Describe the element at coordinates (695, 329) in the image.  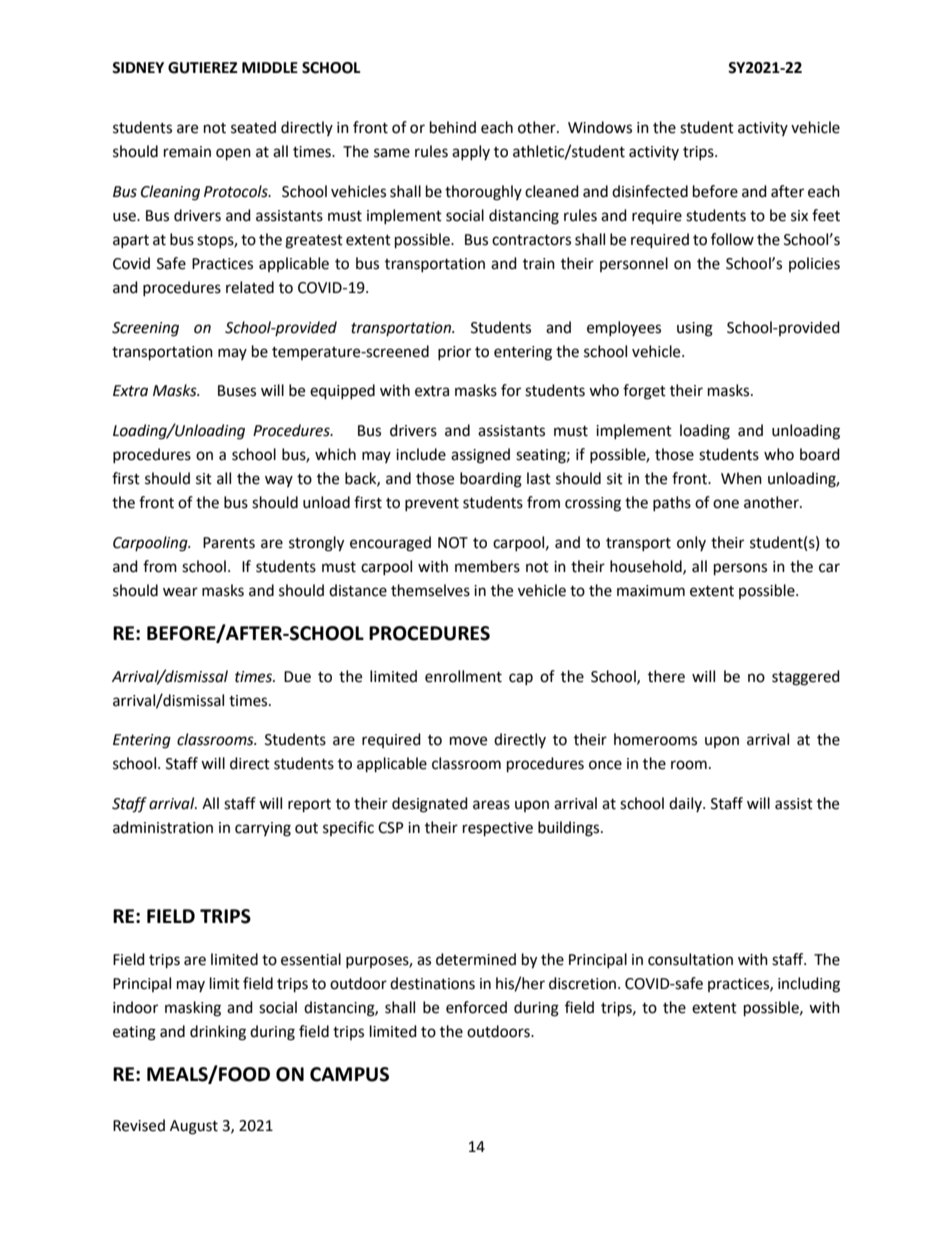
I see `using` at that location.
